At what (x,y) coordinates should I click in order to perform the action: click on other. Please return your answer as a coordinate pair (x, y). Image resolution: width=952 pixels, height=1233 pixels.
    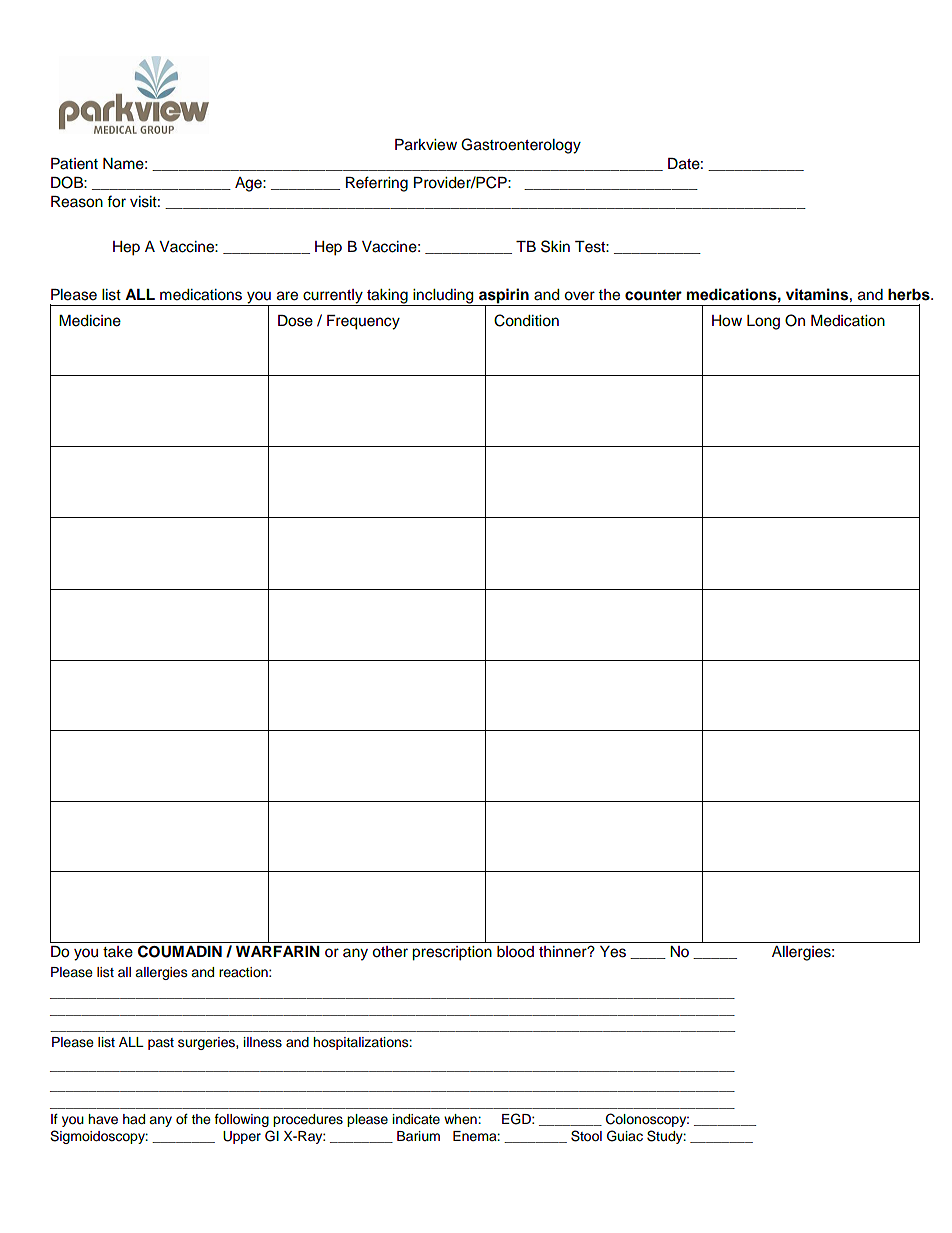
    Looking at the image, I should click on (390, 952).
